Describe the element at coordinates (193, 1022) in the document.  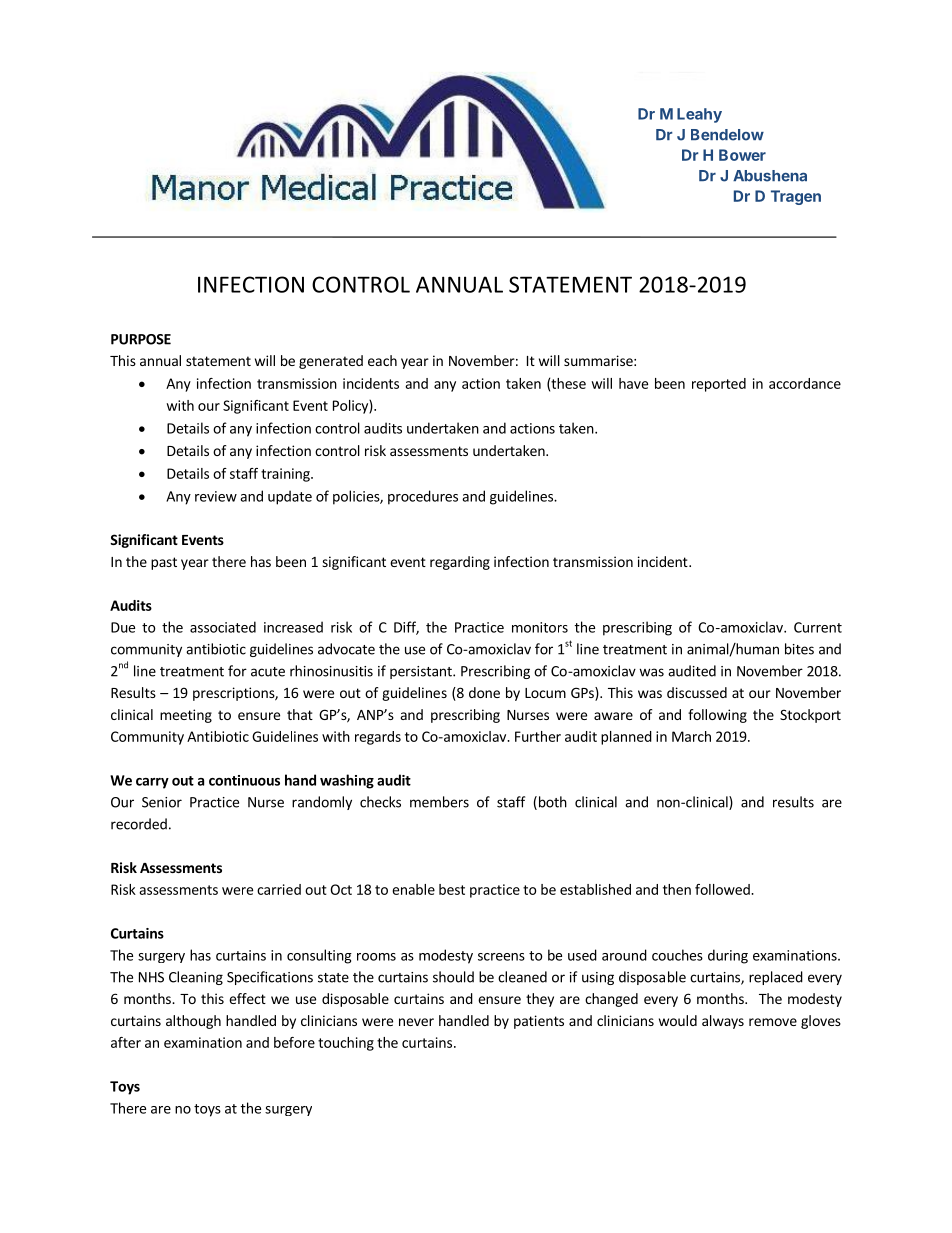
I see `although` at that location.
